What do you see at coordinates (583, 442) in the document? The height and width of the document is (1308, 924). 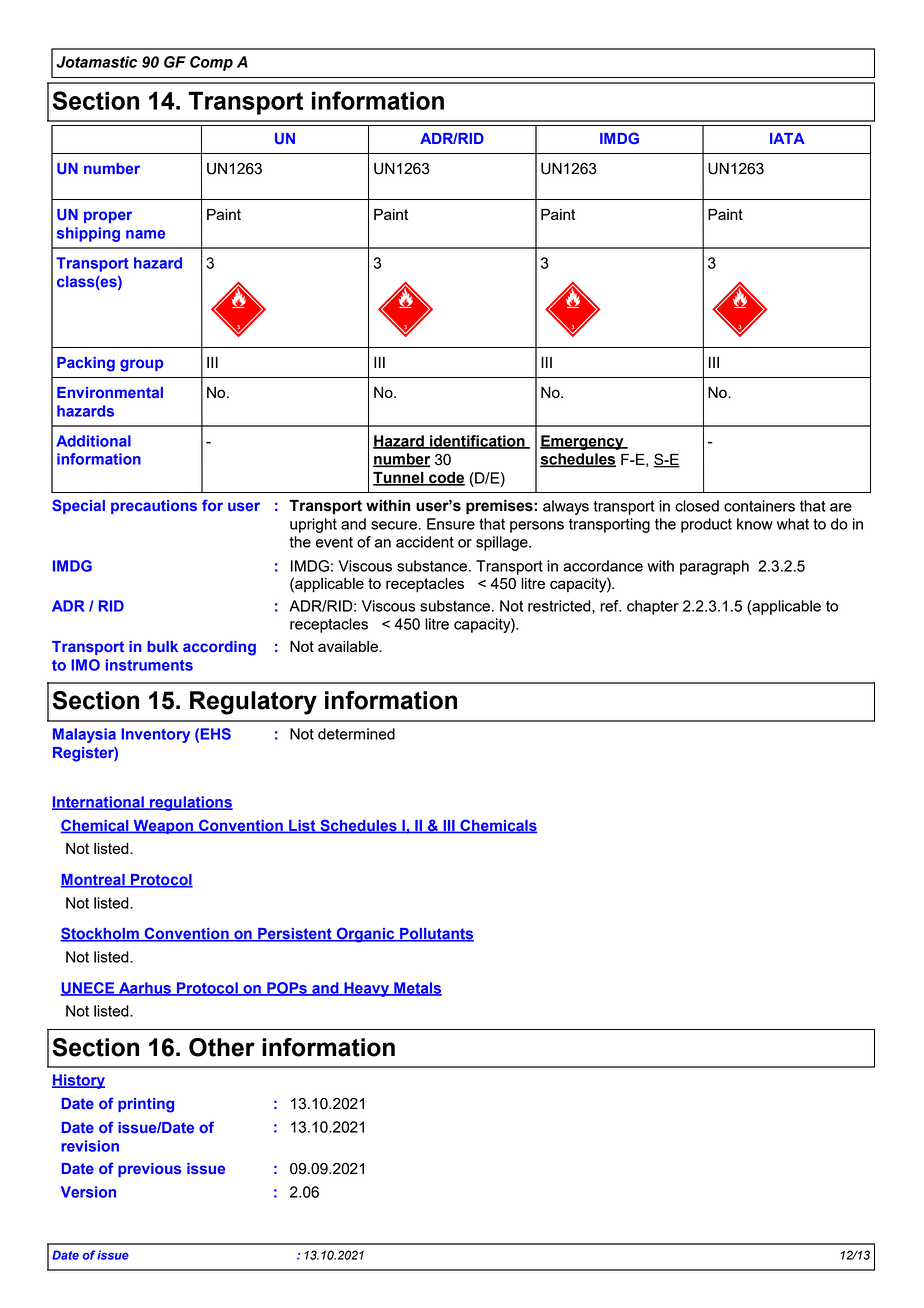 I see `Emergency` at bounding box center [583, 442].
